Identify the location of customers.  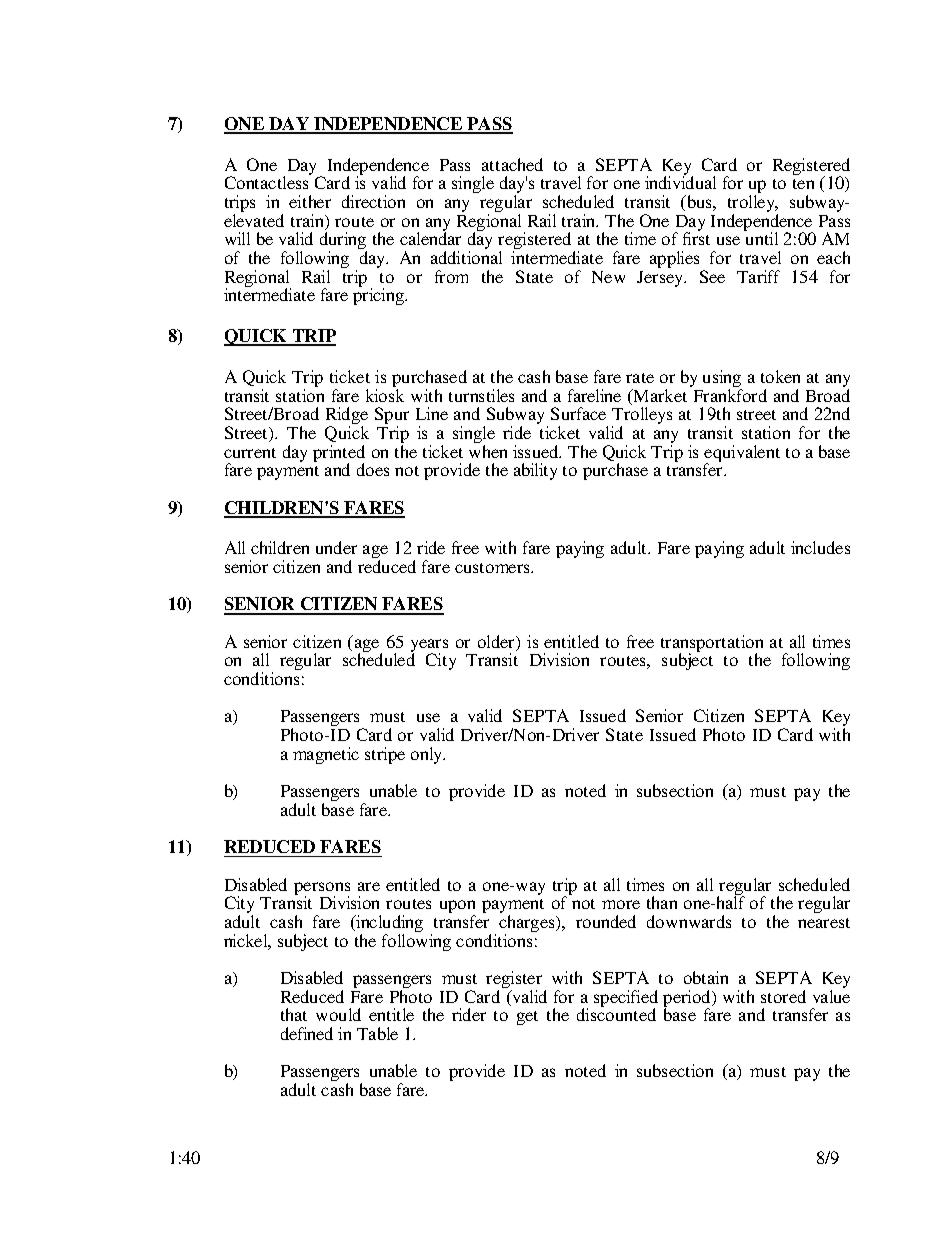
(493, 568).
